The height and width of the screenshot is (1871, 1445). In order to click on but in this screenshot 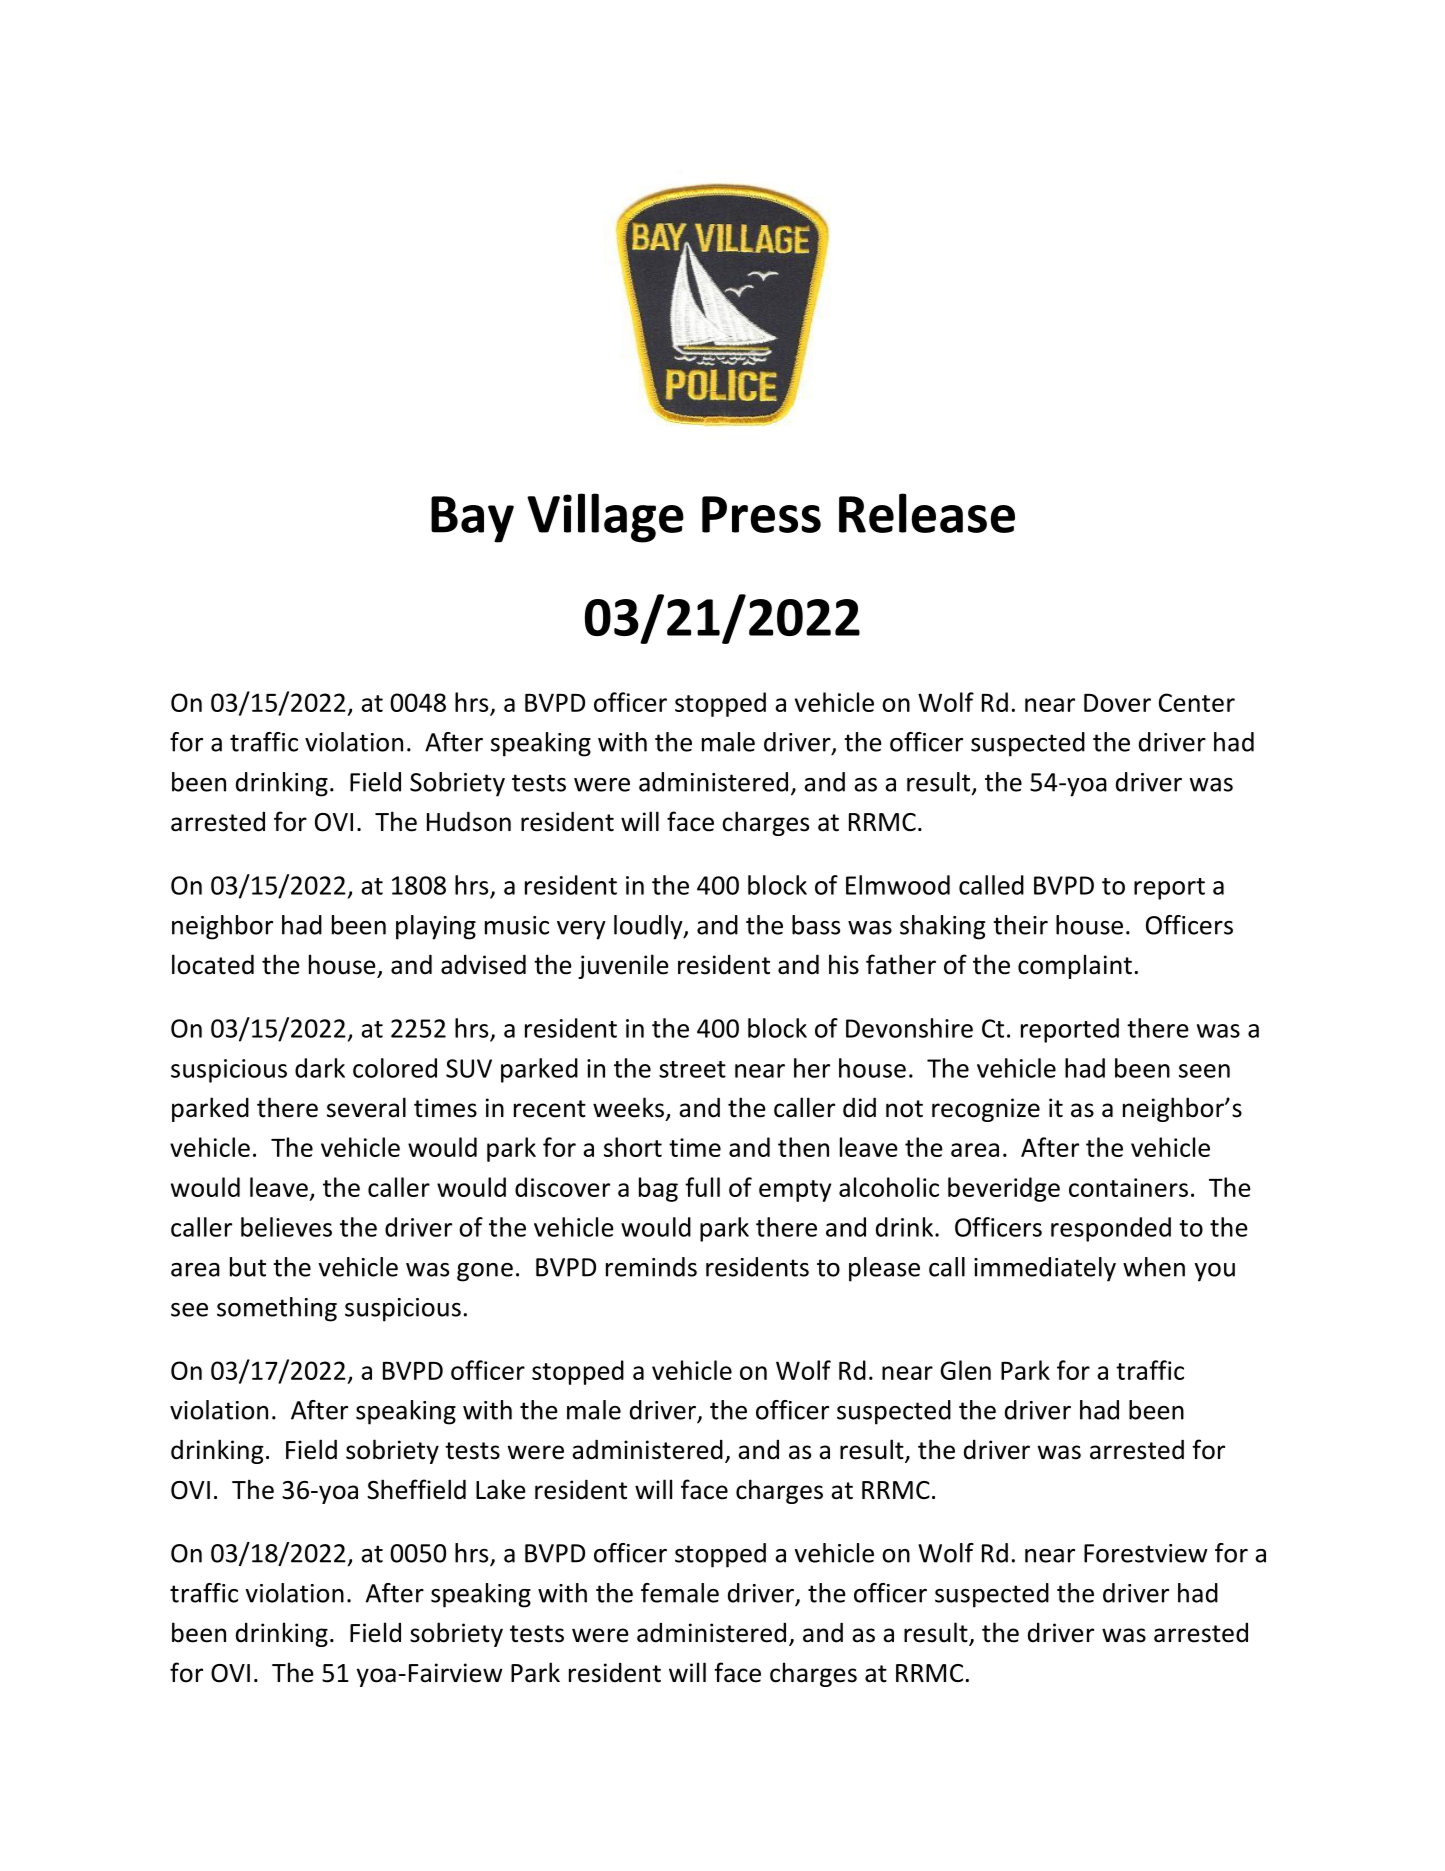, I will do `click(248, 1267)`.
